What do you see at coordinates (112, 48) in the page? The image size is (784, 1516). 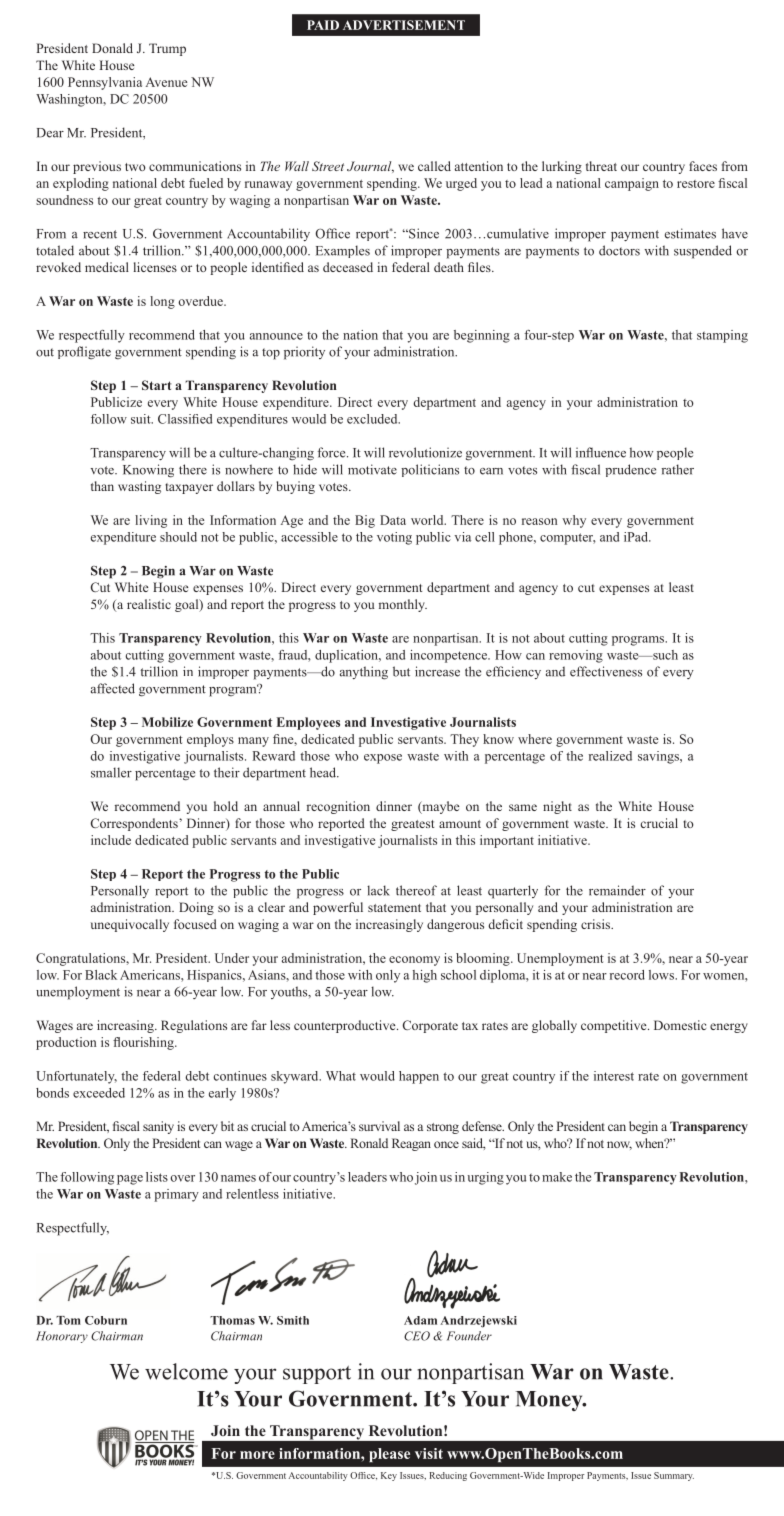 I see `Donald` at bounding box center [112, 48].
